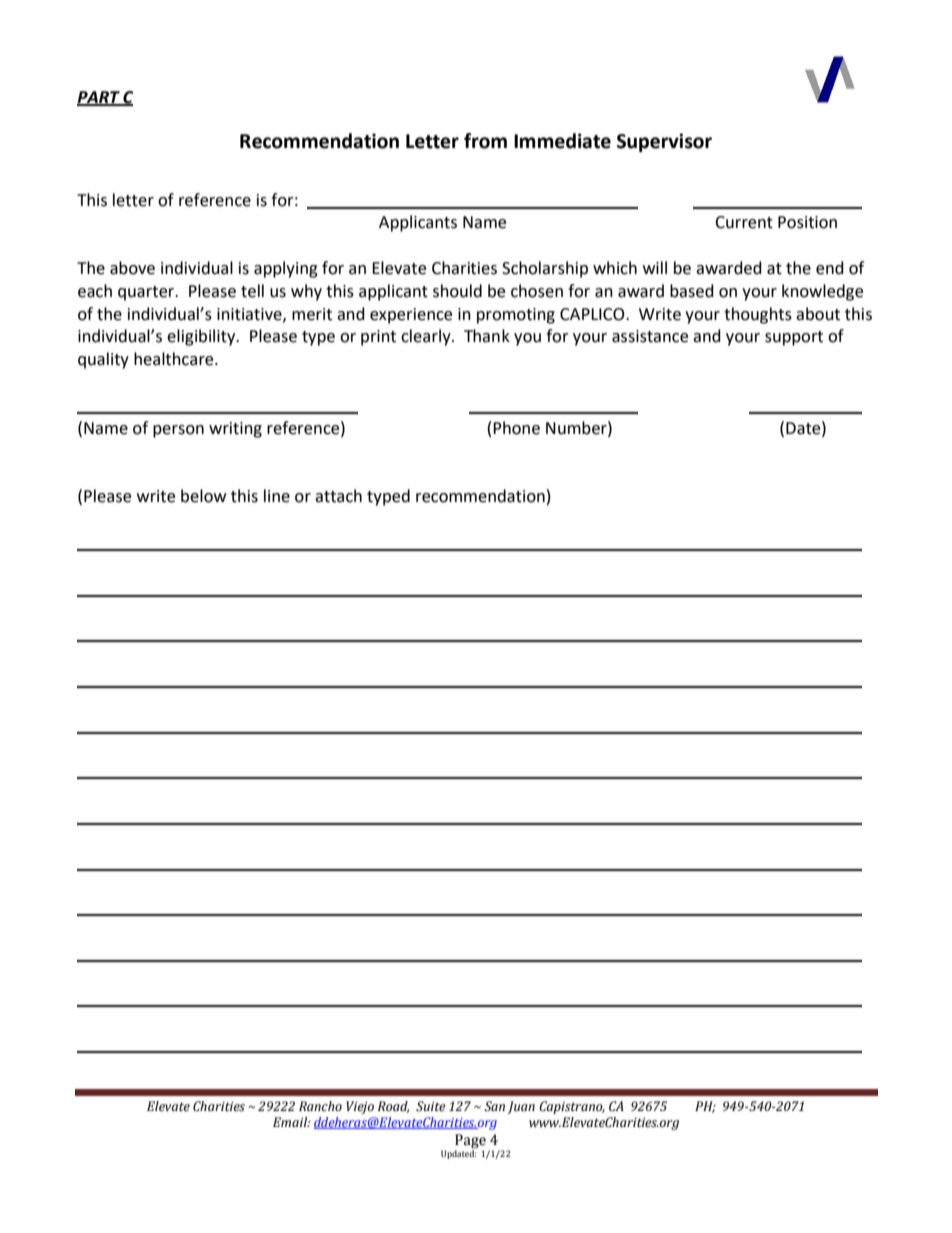 Image resolution: width=952 pixels, height=1233 pixels. What do you see at coordinates (572, 1107) in the page?
I see `Capistrano` at bounding box center [572, 1107].
